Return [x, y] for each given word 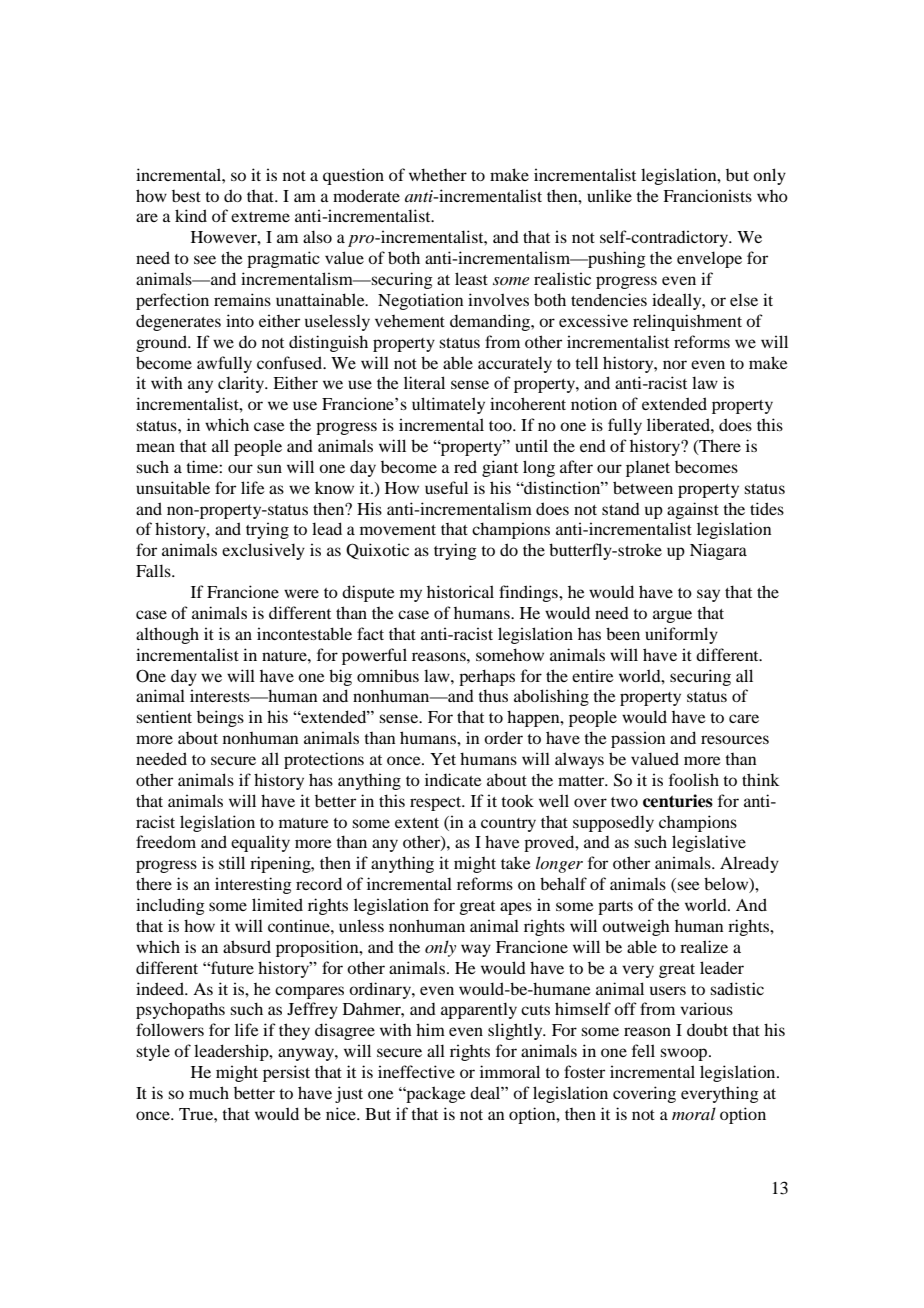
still [232, 862]
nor [675, 364]
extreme [260, 217]
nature [285, 656]
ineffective [416, 1071]
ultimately [448, 405]
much [209, 1092]
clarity [242, 384]
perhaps [487, 677]
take [516, 862]
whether [438, 174]
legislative [709, 843]
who [772, 196]
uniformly [681, 635]
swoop [685, 1054]
